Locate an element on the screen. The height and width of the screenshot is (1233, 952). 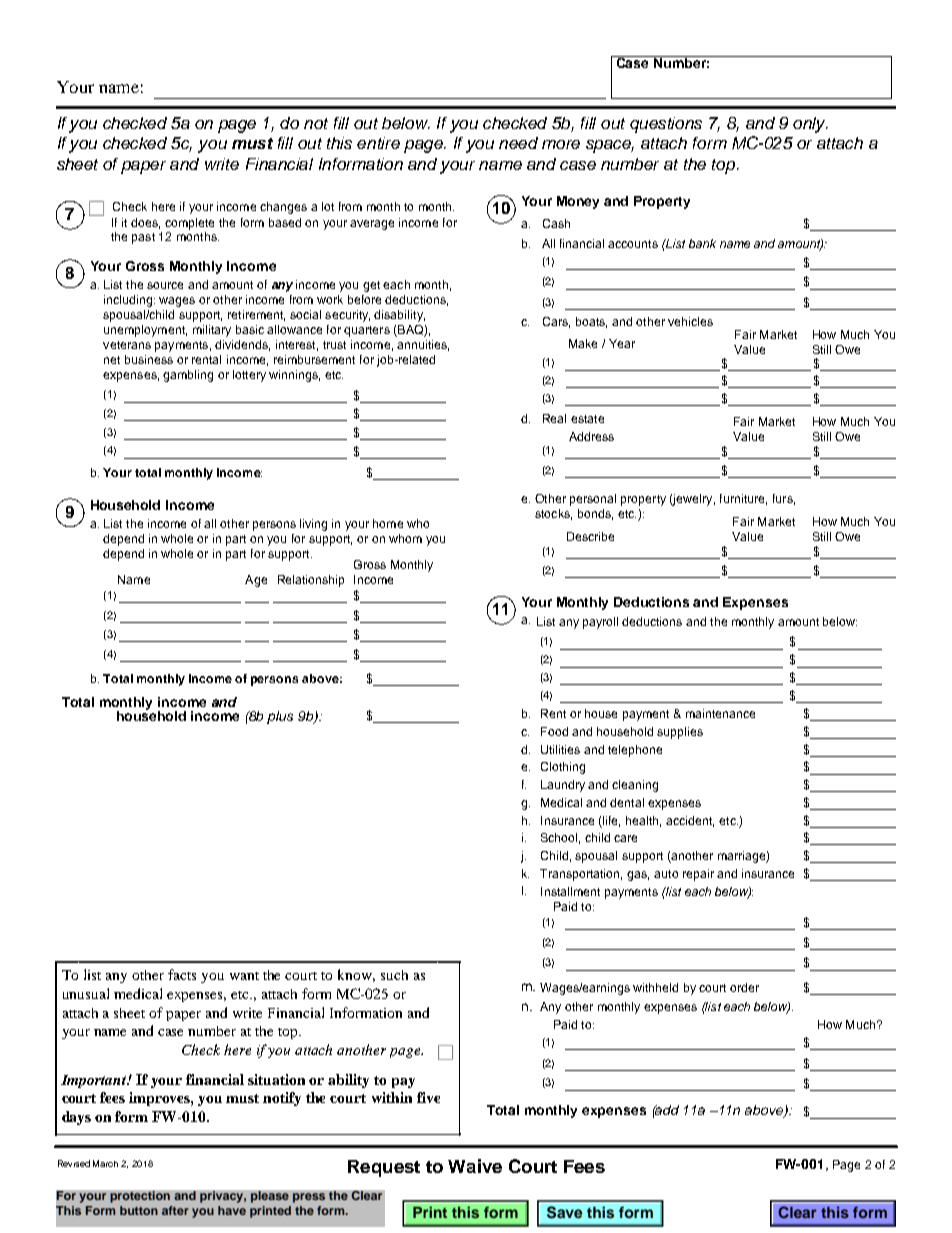
such is located at coordinates (394, 975).
